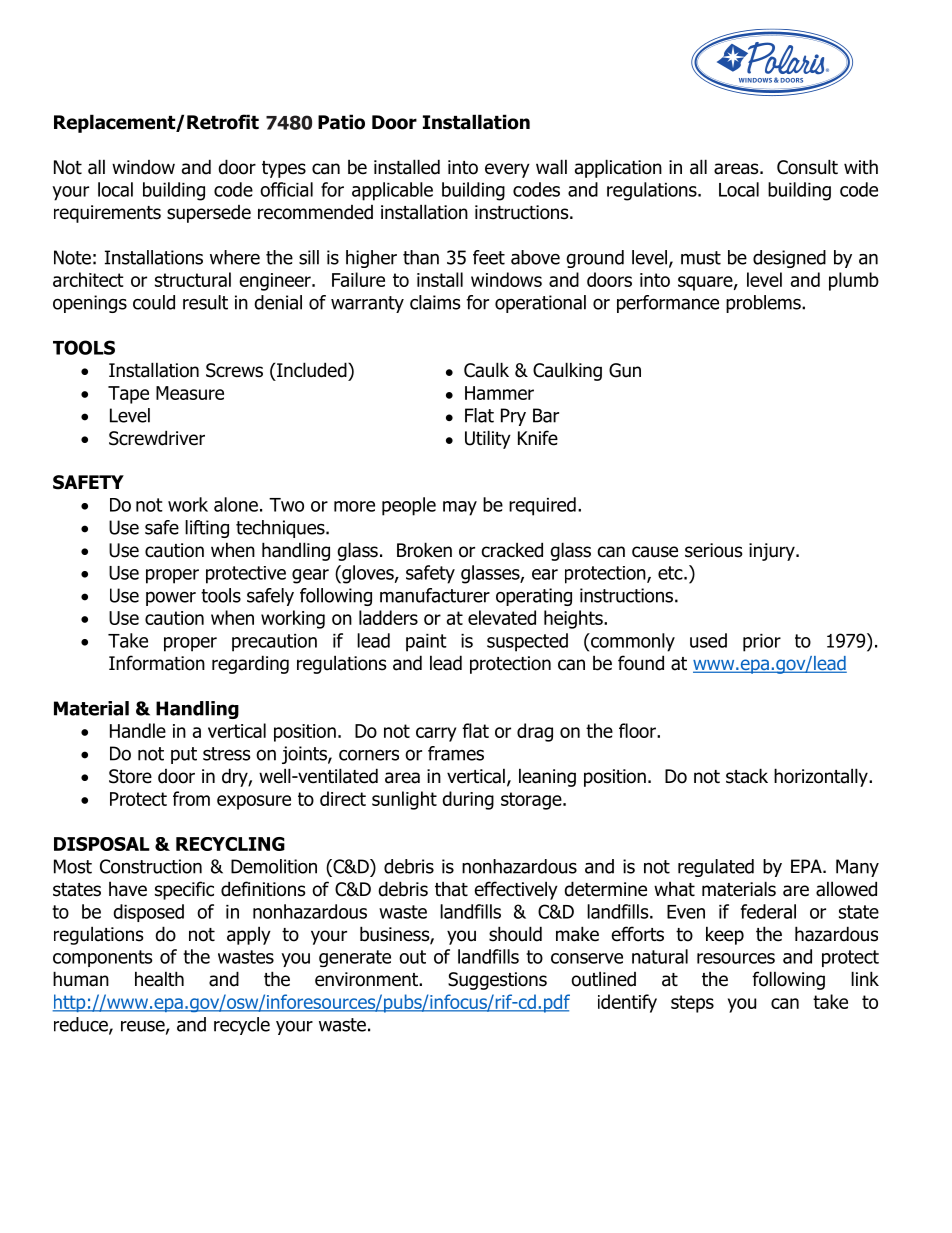  What do you see at coordinates (171, 598) in the screenshot?
I see `power` at bounding box center [171, 598].
